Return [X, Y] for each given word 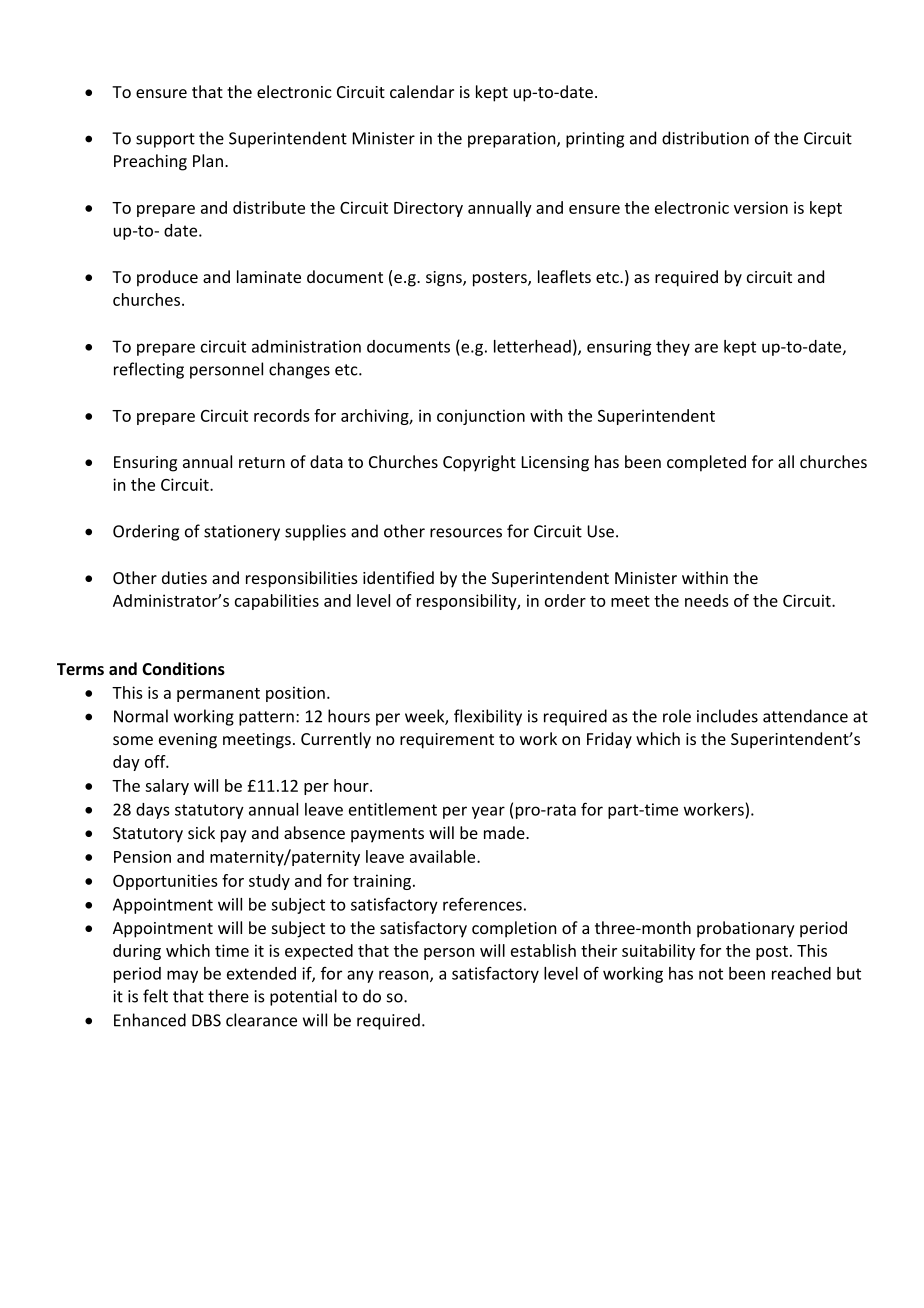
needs [707, 600]
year [488, 812]
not [711, 974]
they [673, 348]
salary [167, 787]
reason [405, 976]
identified [398, 577]
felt [155, 996]
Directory [428, 209]
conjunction [481, 417]
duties [184, 577]
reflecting [149, 370]
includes [727, 716]
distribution [705, 138]
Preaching [150, 162]
